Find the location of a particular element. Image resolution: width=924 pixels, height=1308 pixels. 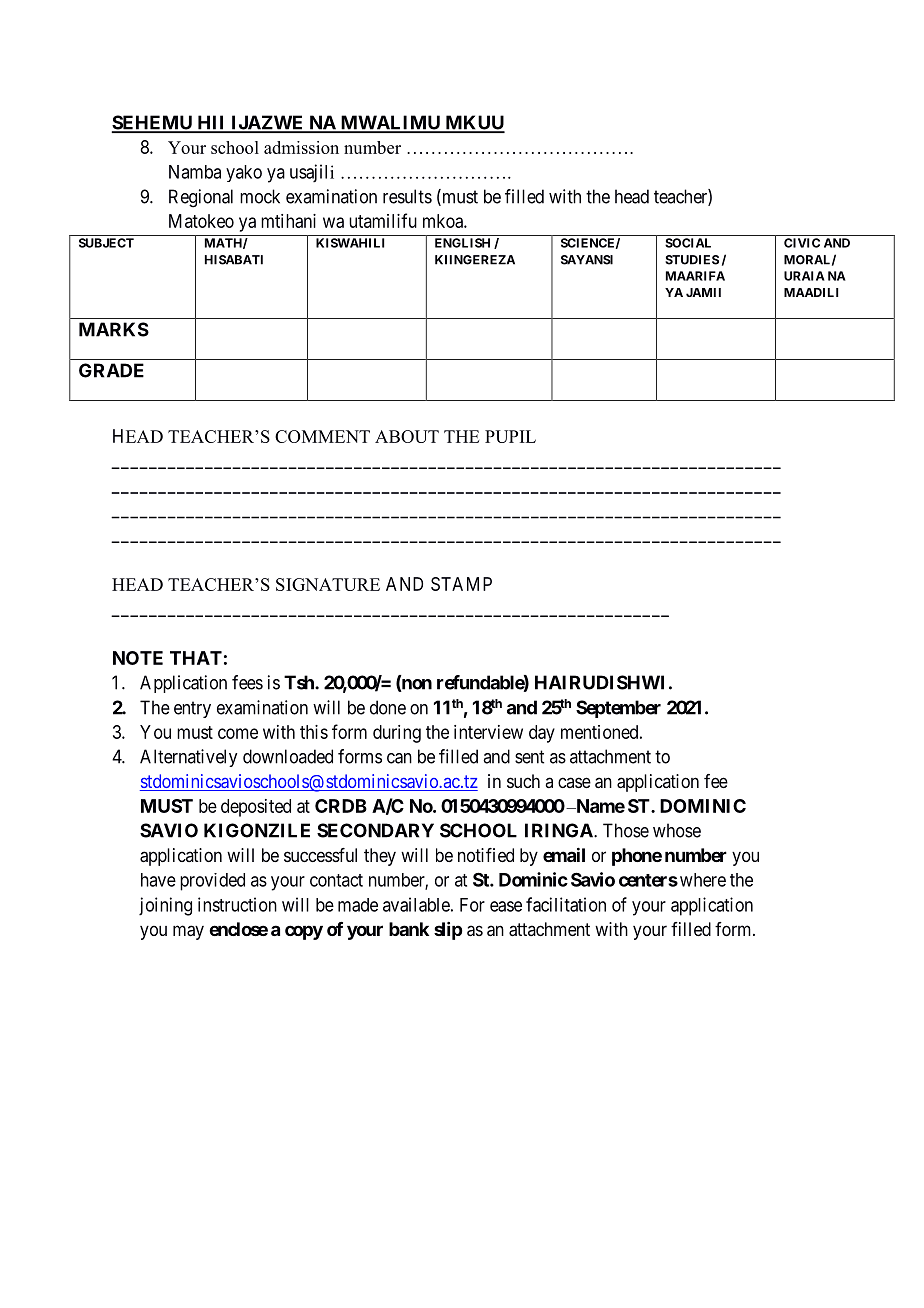

ABOUT is located at coordinates (407, 436).
